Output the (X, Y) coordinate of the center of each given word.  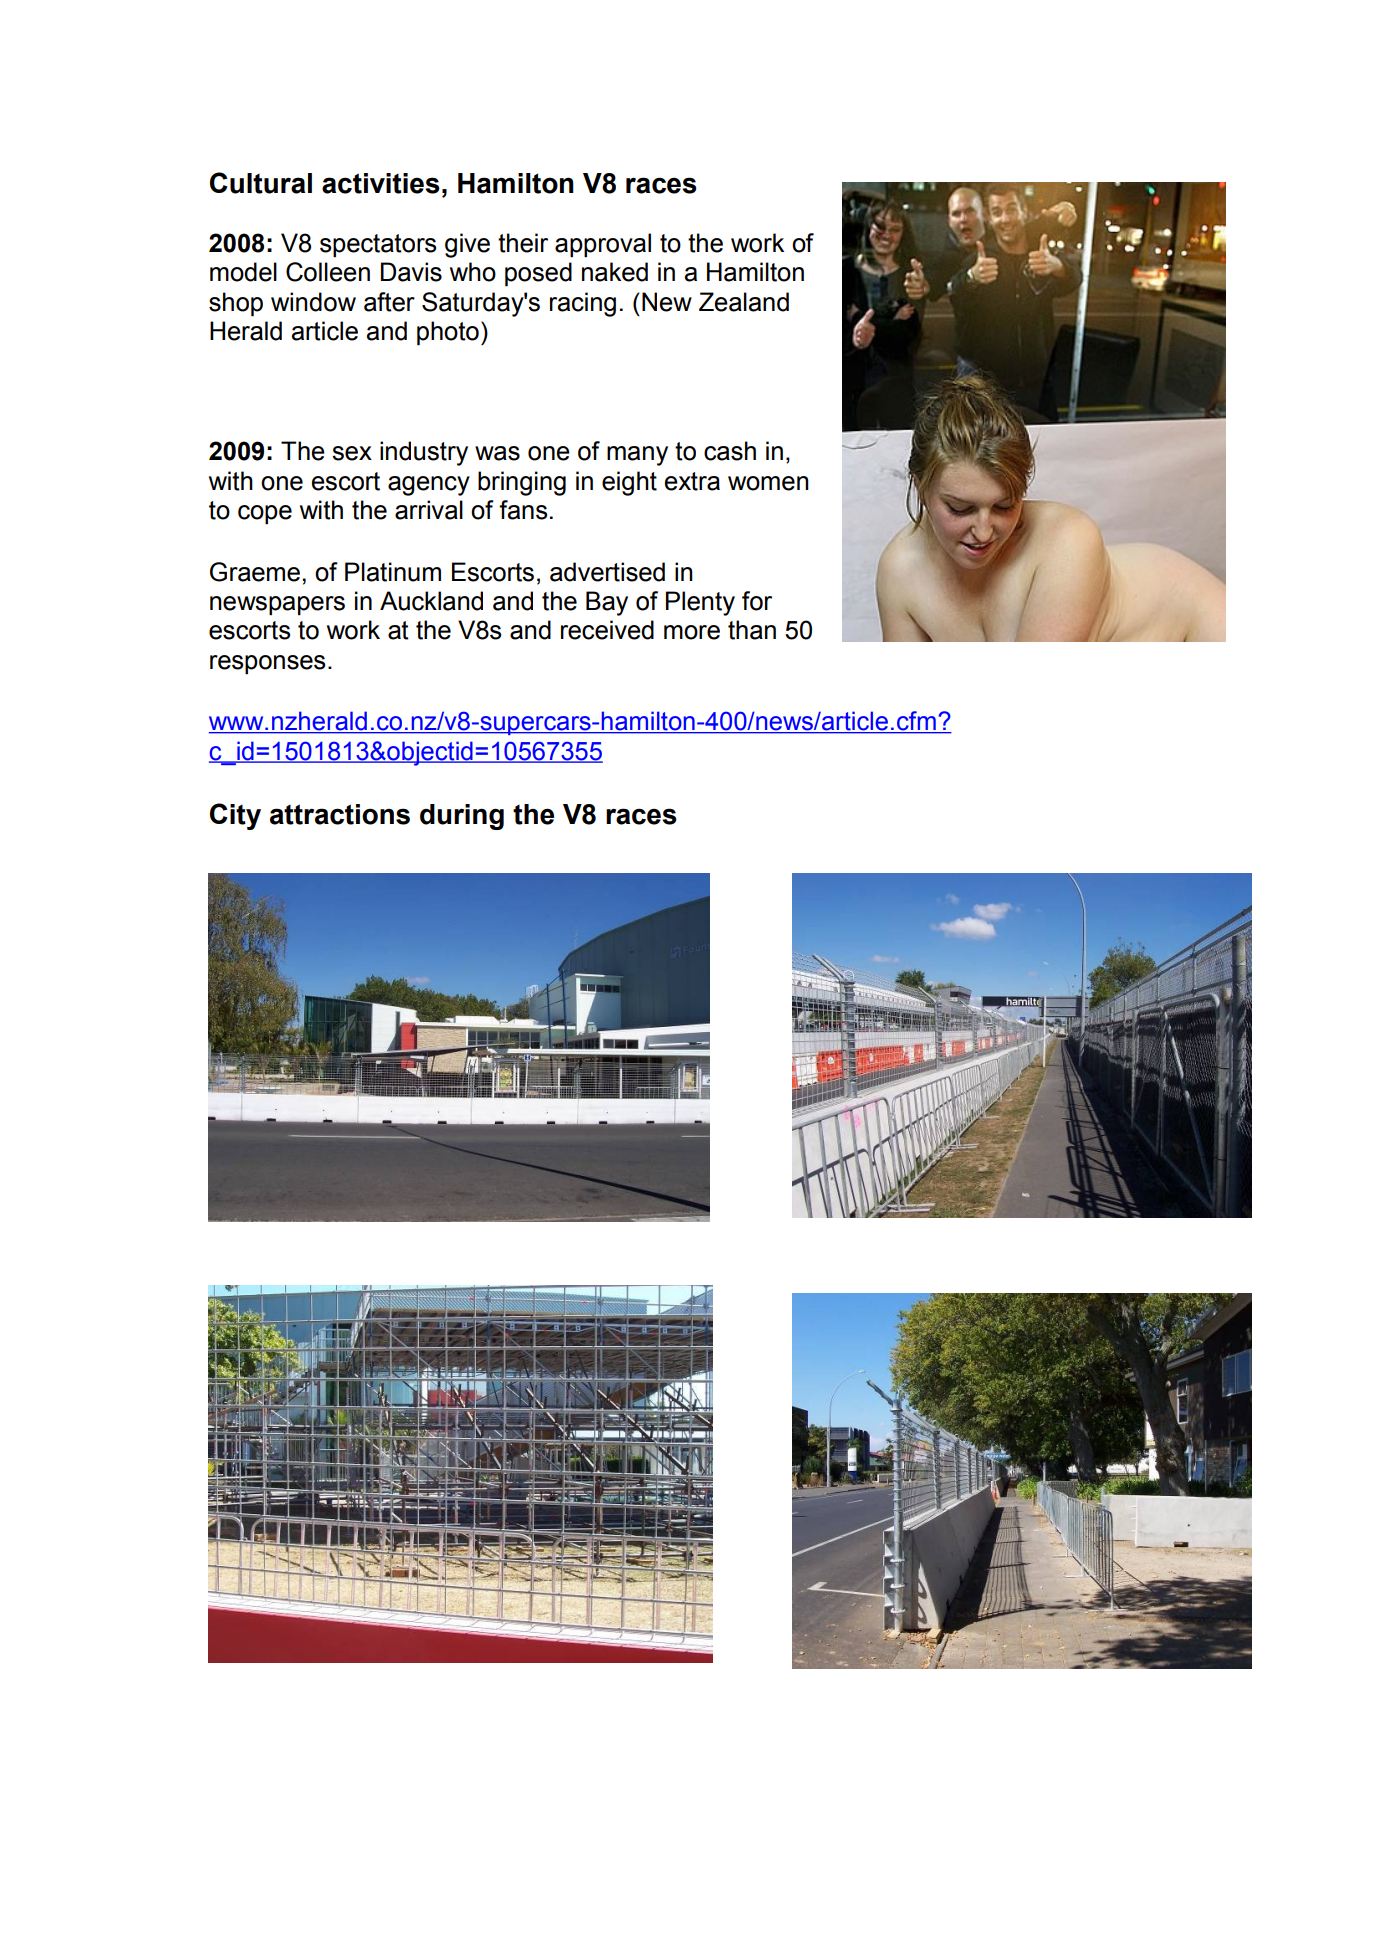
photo (448, 333)
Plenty (700, 603)
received (607, 630)
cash (730, 451)
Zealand (744, 302)
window (313, 302)
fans (523, 510)
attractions (340, 814)
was (497, 453)
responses (267, 665)
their (523, 243)
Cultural (261, 183)
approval (603, 245)
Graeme (255, 572)
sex (352, 453)
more (692, 632)
